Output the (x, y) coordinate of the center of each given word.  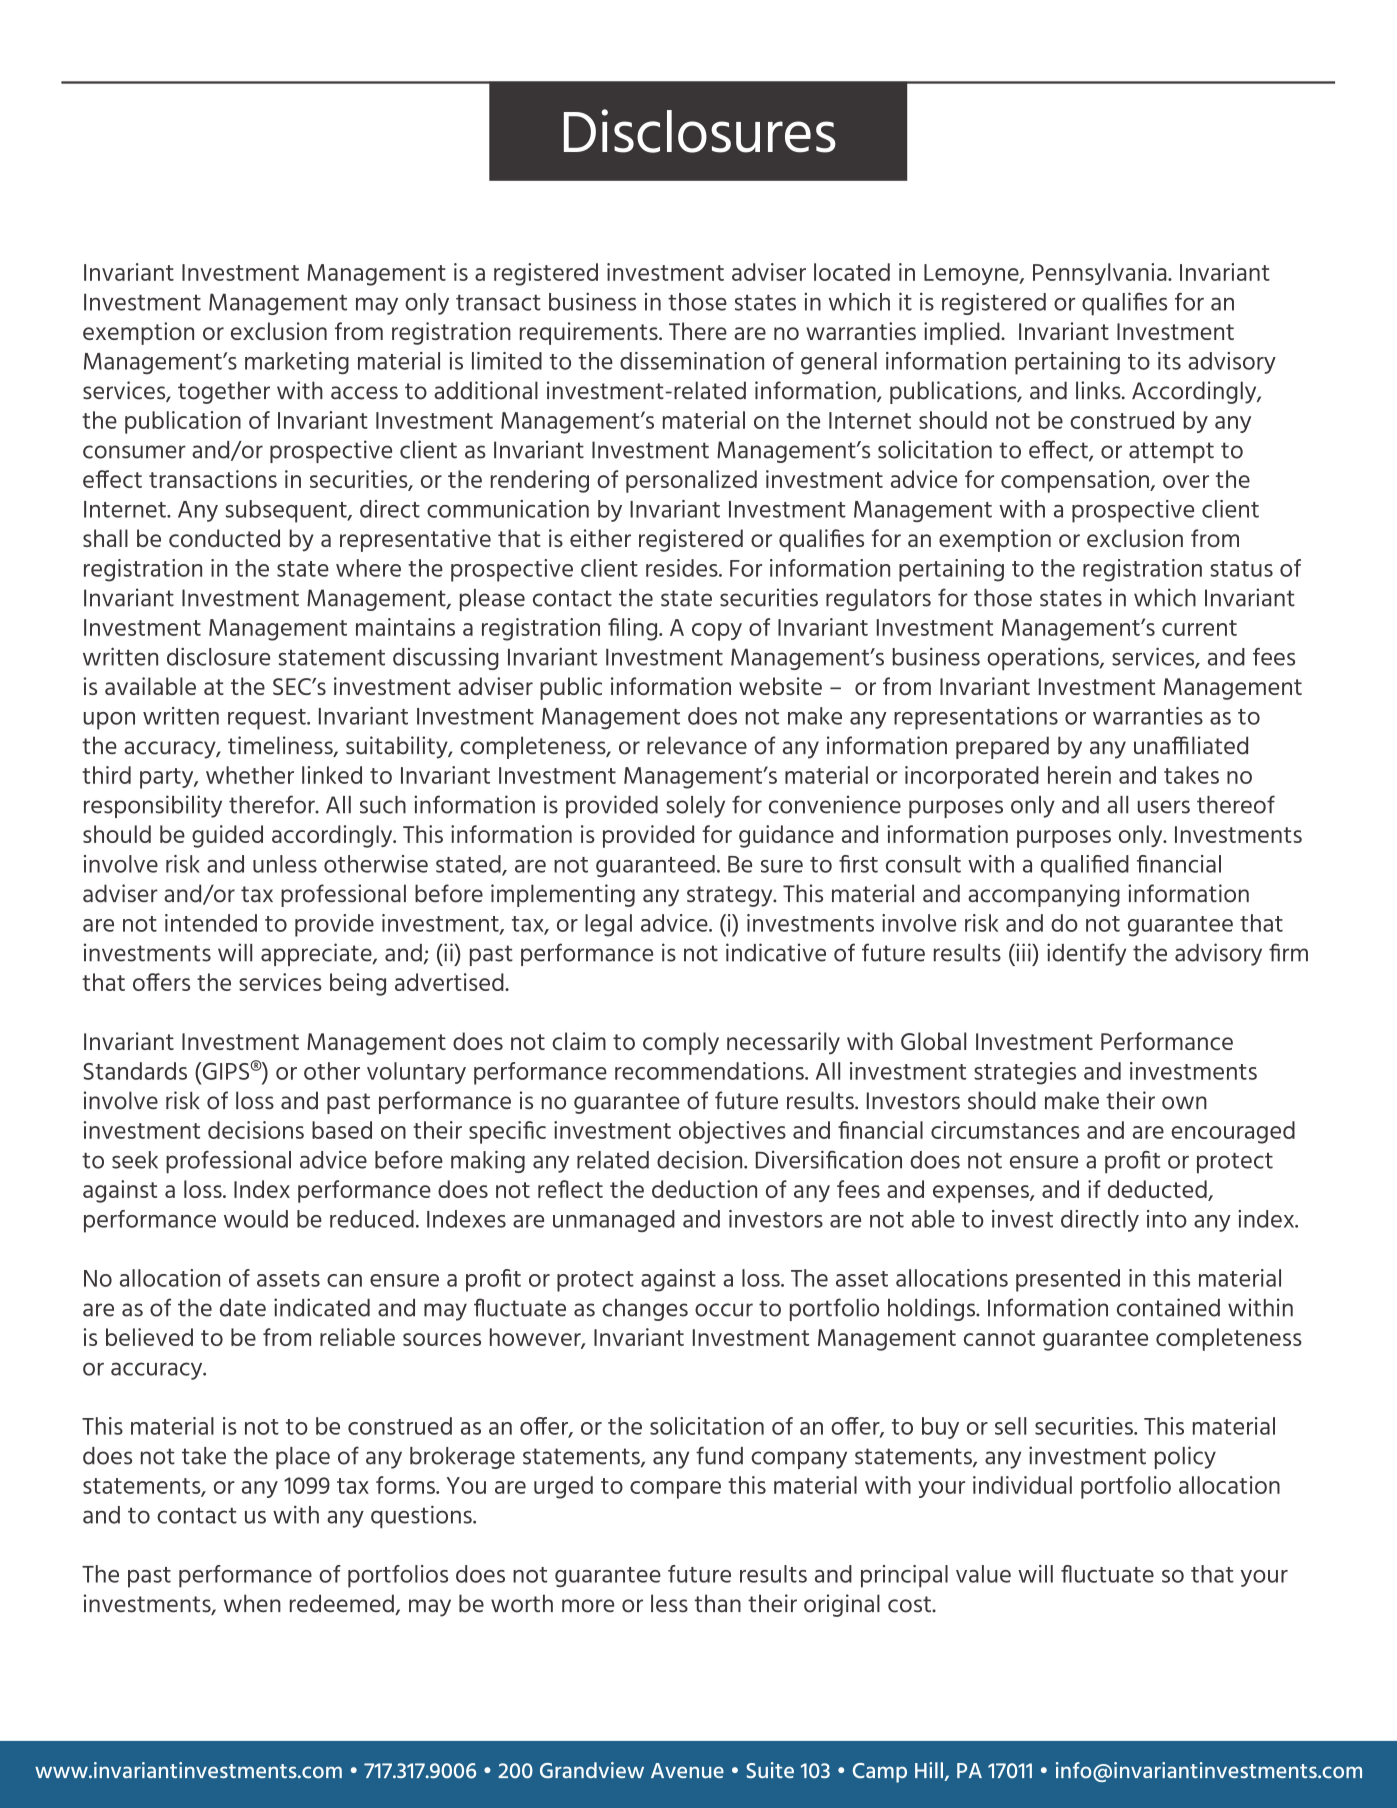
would (256, 1219)
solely (695, 807)
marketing (297, 363)
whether (250, 775)
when (252, 1603)
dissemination (692, 361)
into (1167, 1219)
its (1169, 361)
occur (724, 1310)
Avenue (687, 1770)
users (1164, 807)
